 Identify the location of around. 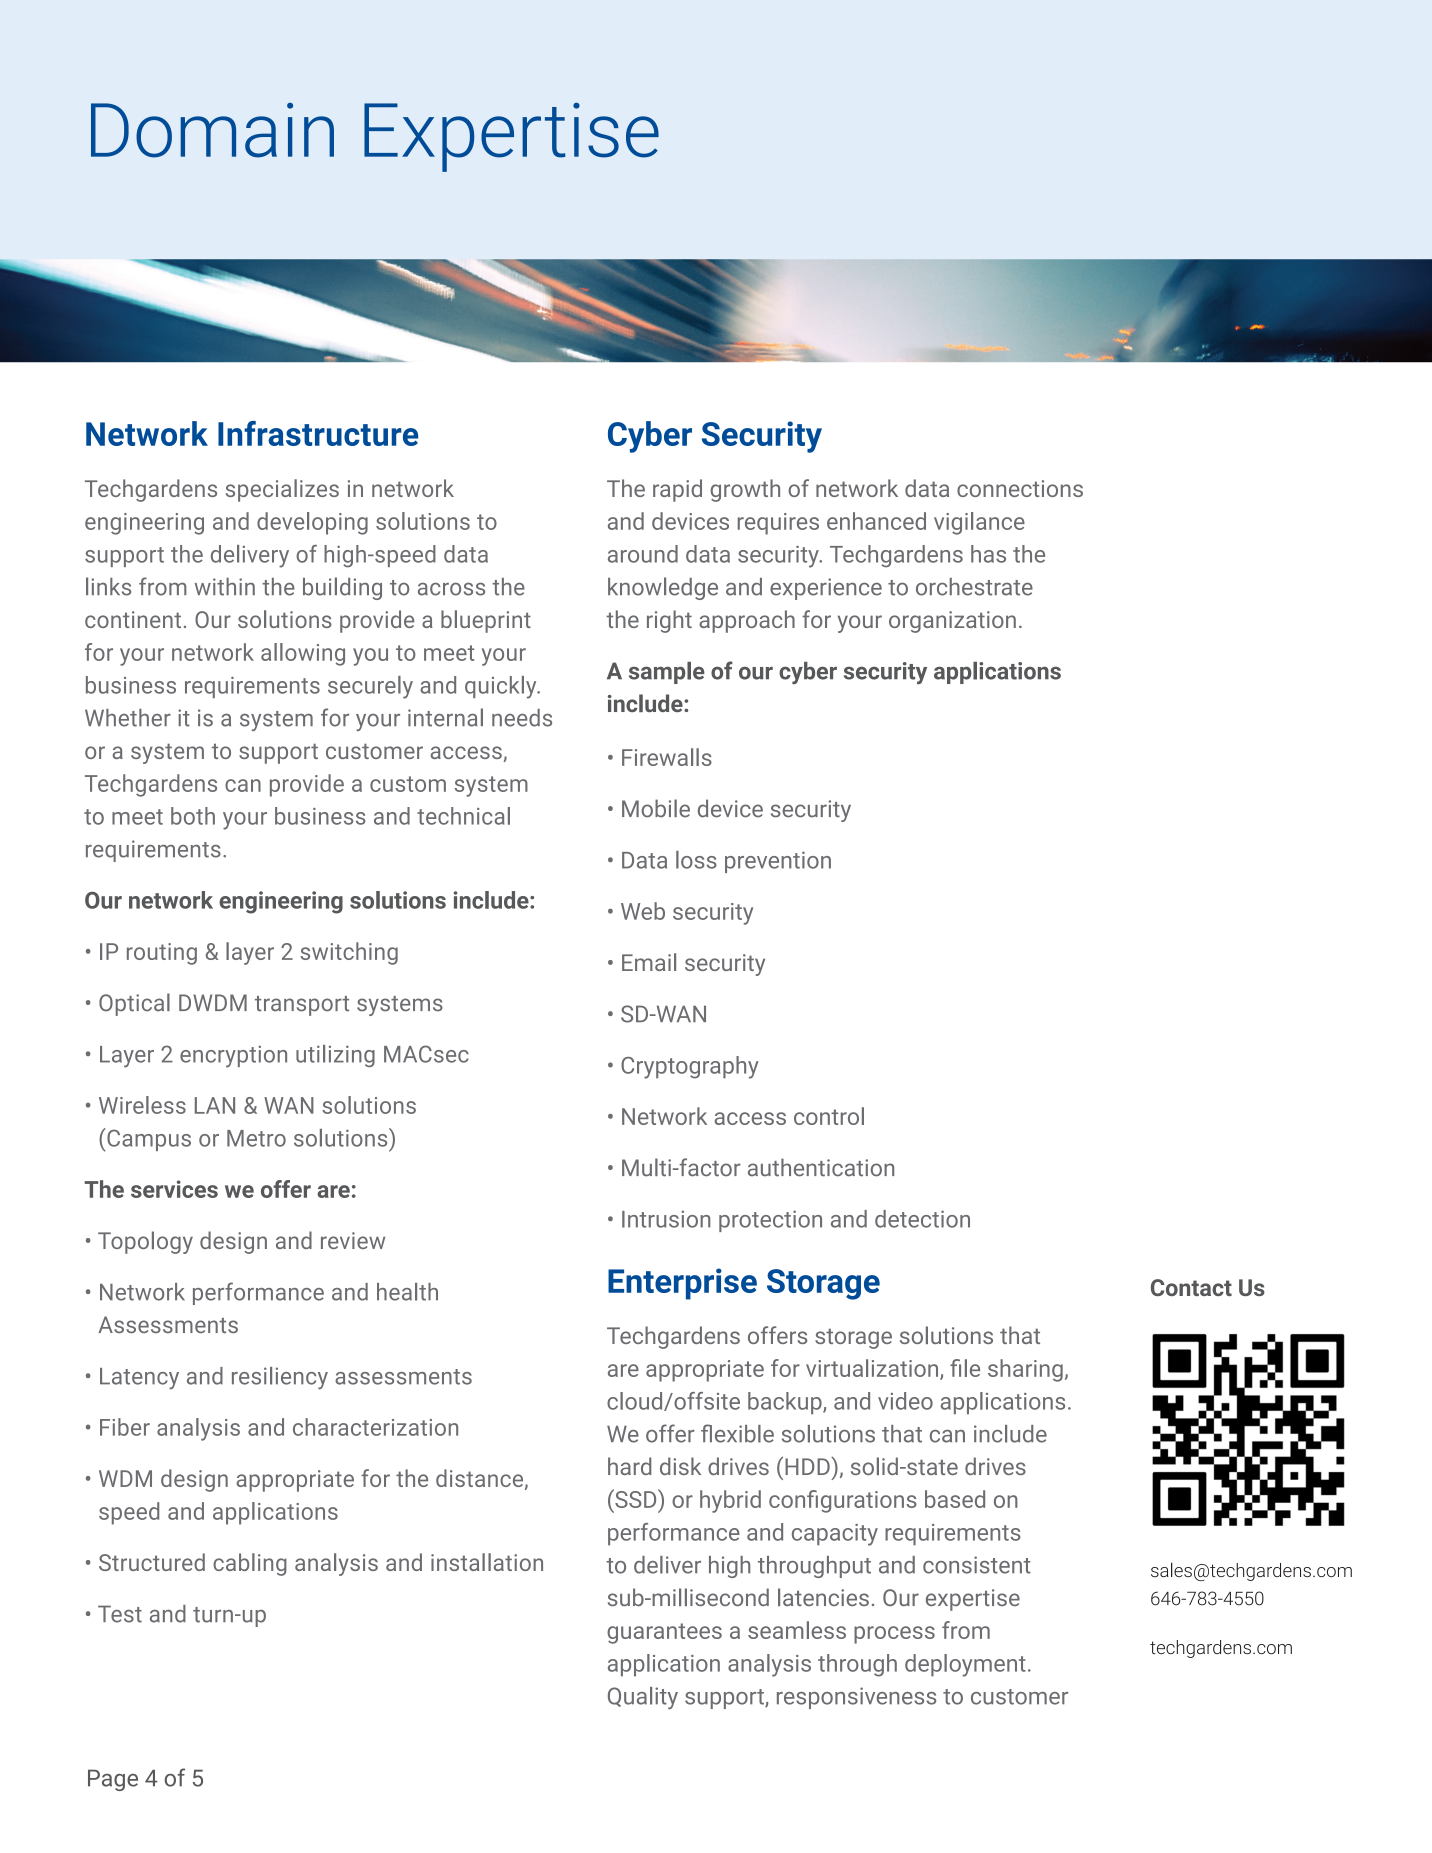
(643, 554).
